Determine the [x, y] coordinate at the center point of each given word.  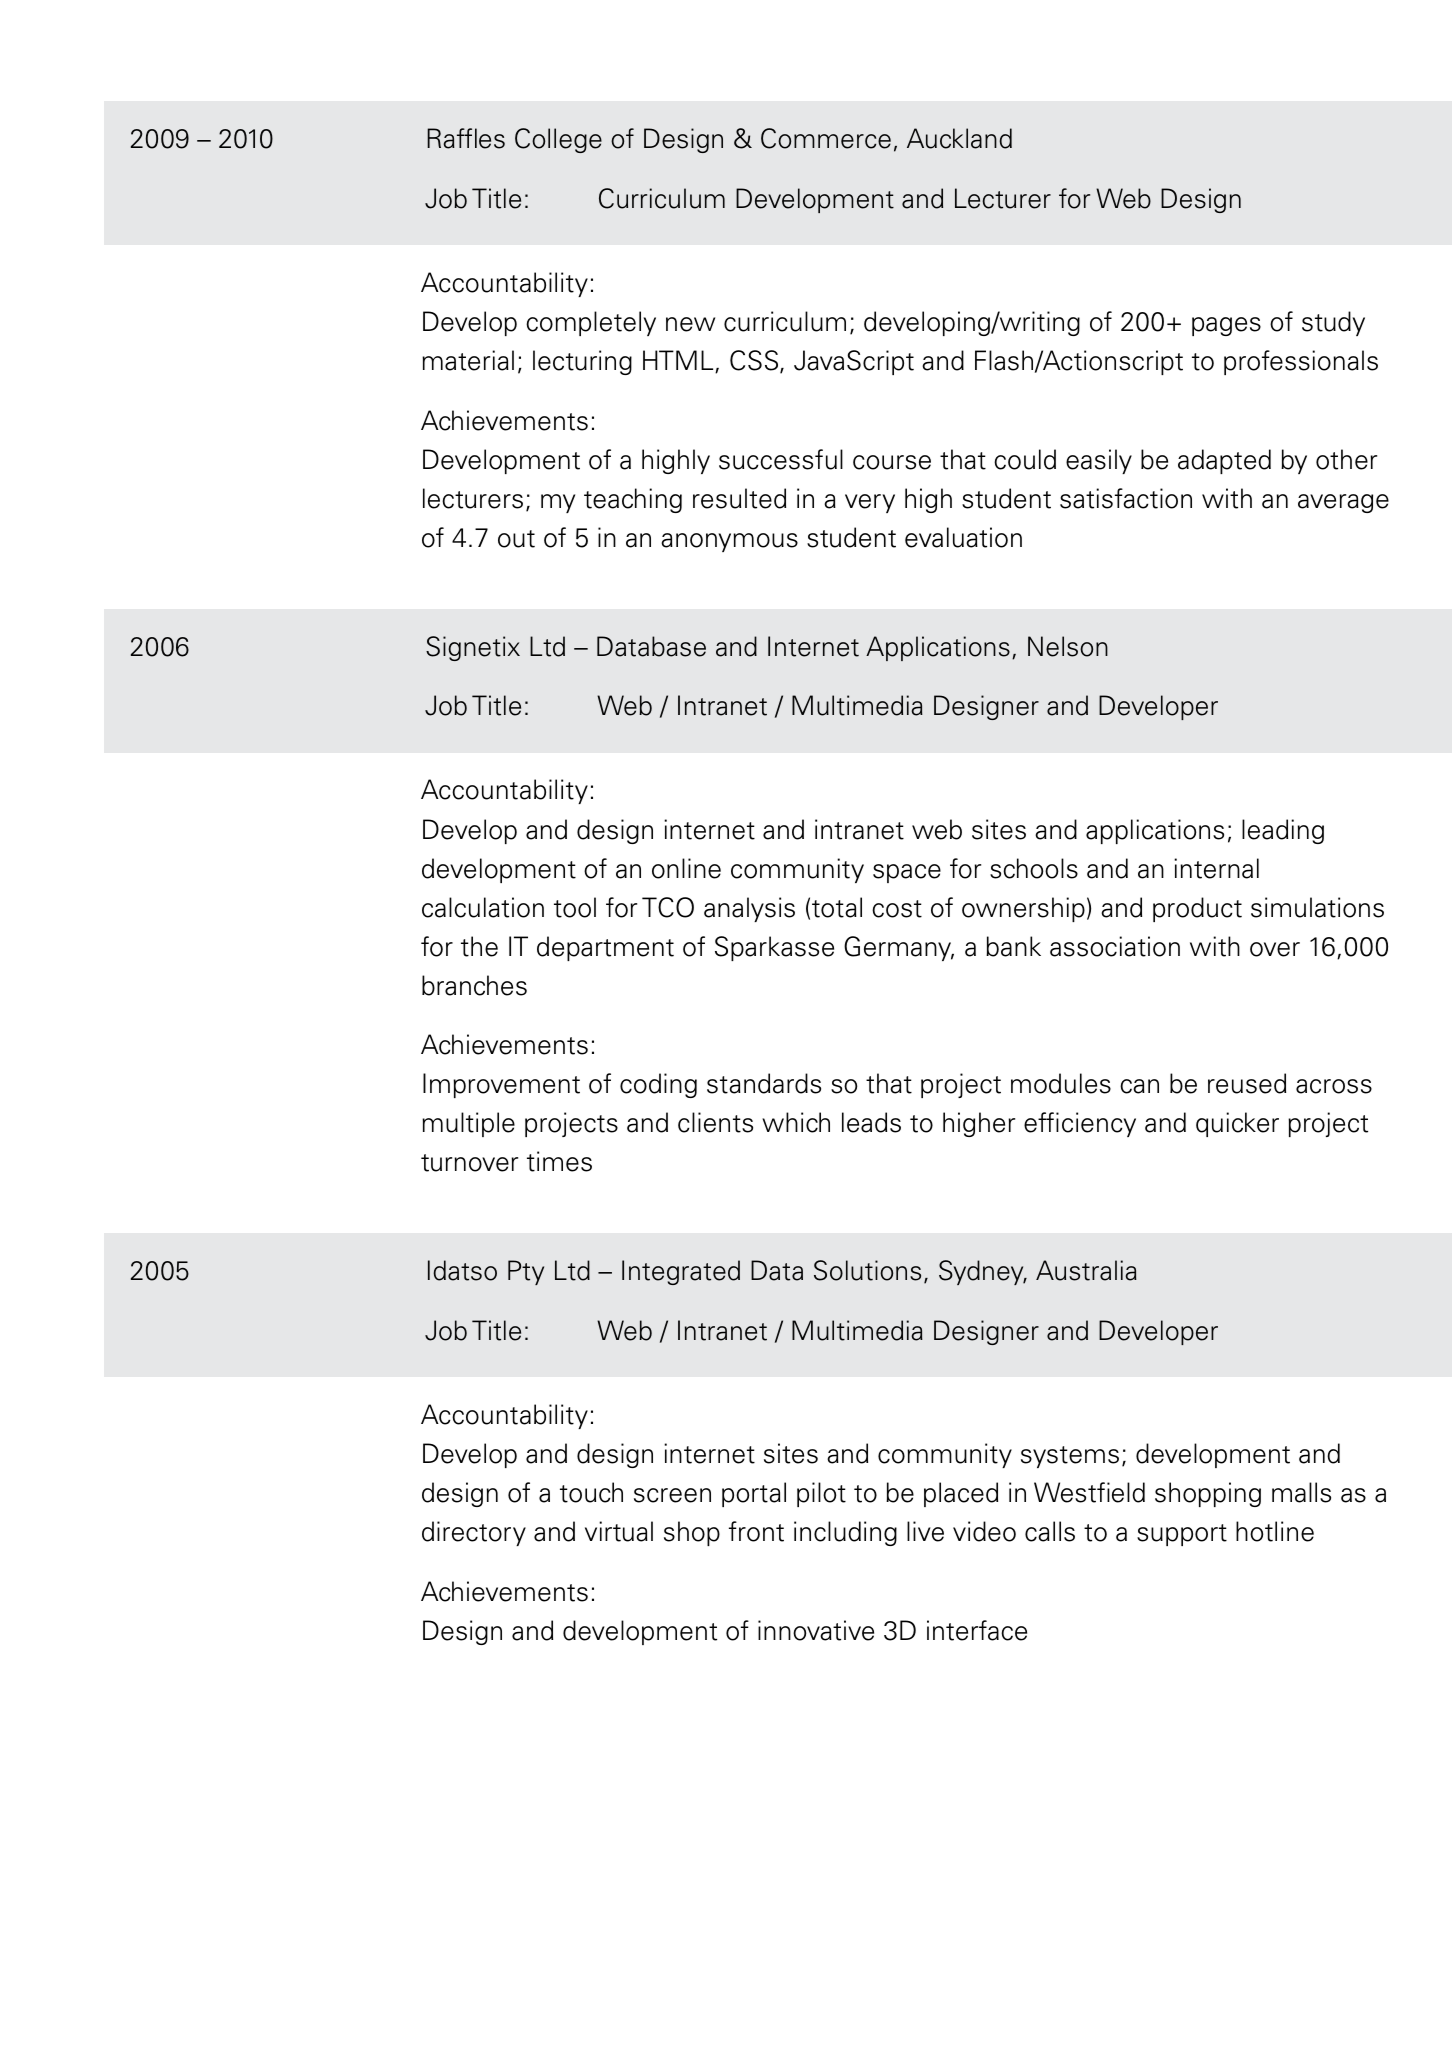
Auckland [959, 138]
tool [575, 907]
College [558, 140]
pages [1226, 326]
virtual [619, 1531]
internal [1216, 868]
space [907, 873]
